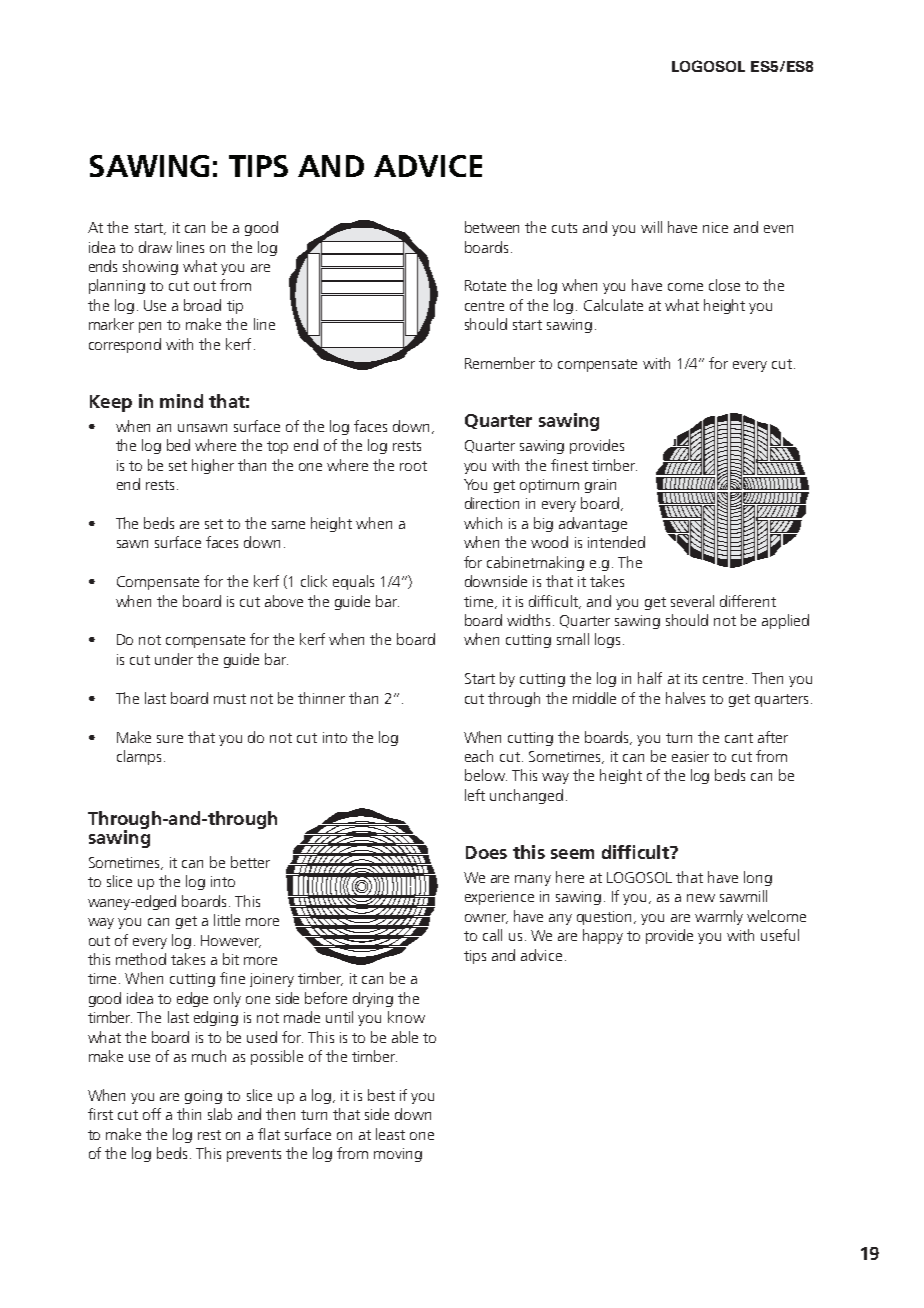 This document has width=924, height=1308. I want to click on nice, so click(715, 227).
